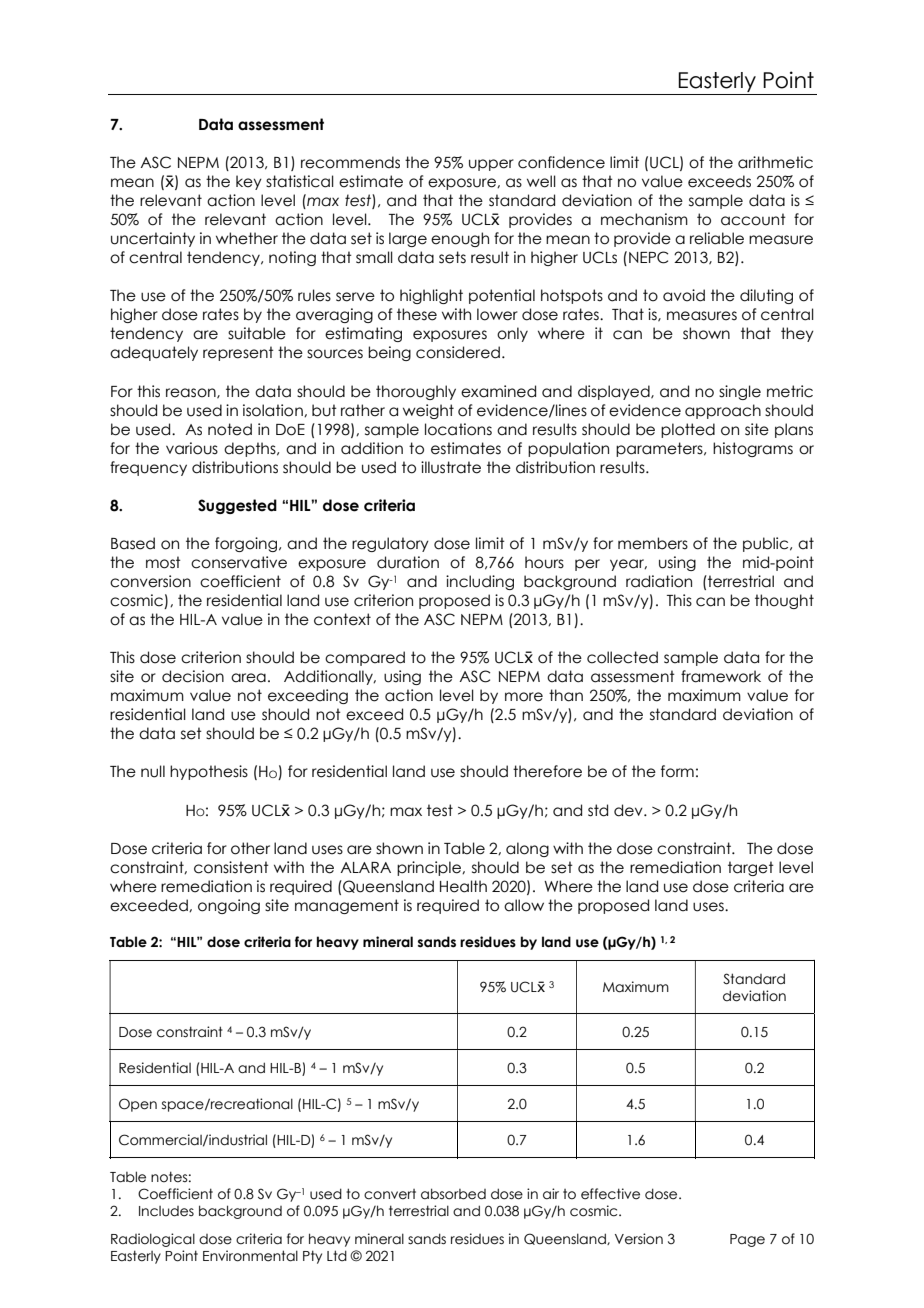 This page has width=924, height=1308. Describe the element at coordinates (753, 219) in the page. I see `account` at that location.
